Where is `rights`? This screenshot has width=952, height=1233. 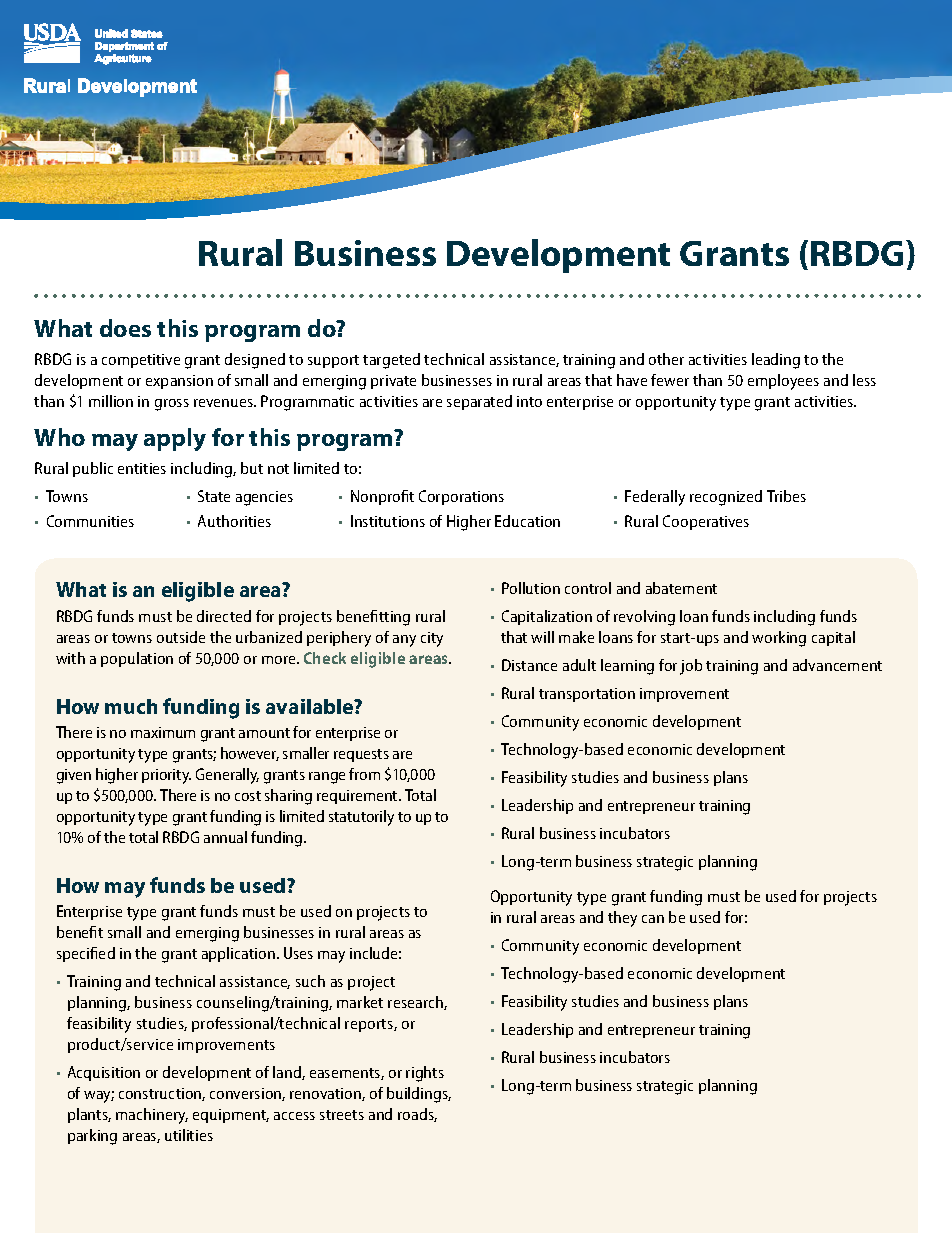 rights is located at coordinates (425, 1074).
